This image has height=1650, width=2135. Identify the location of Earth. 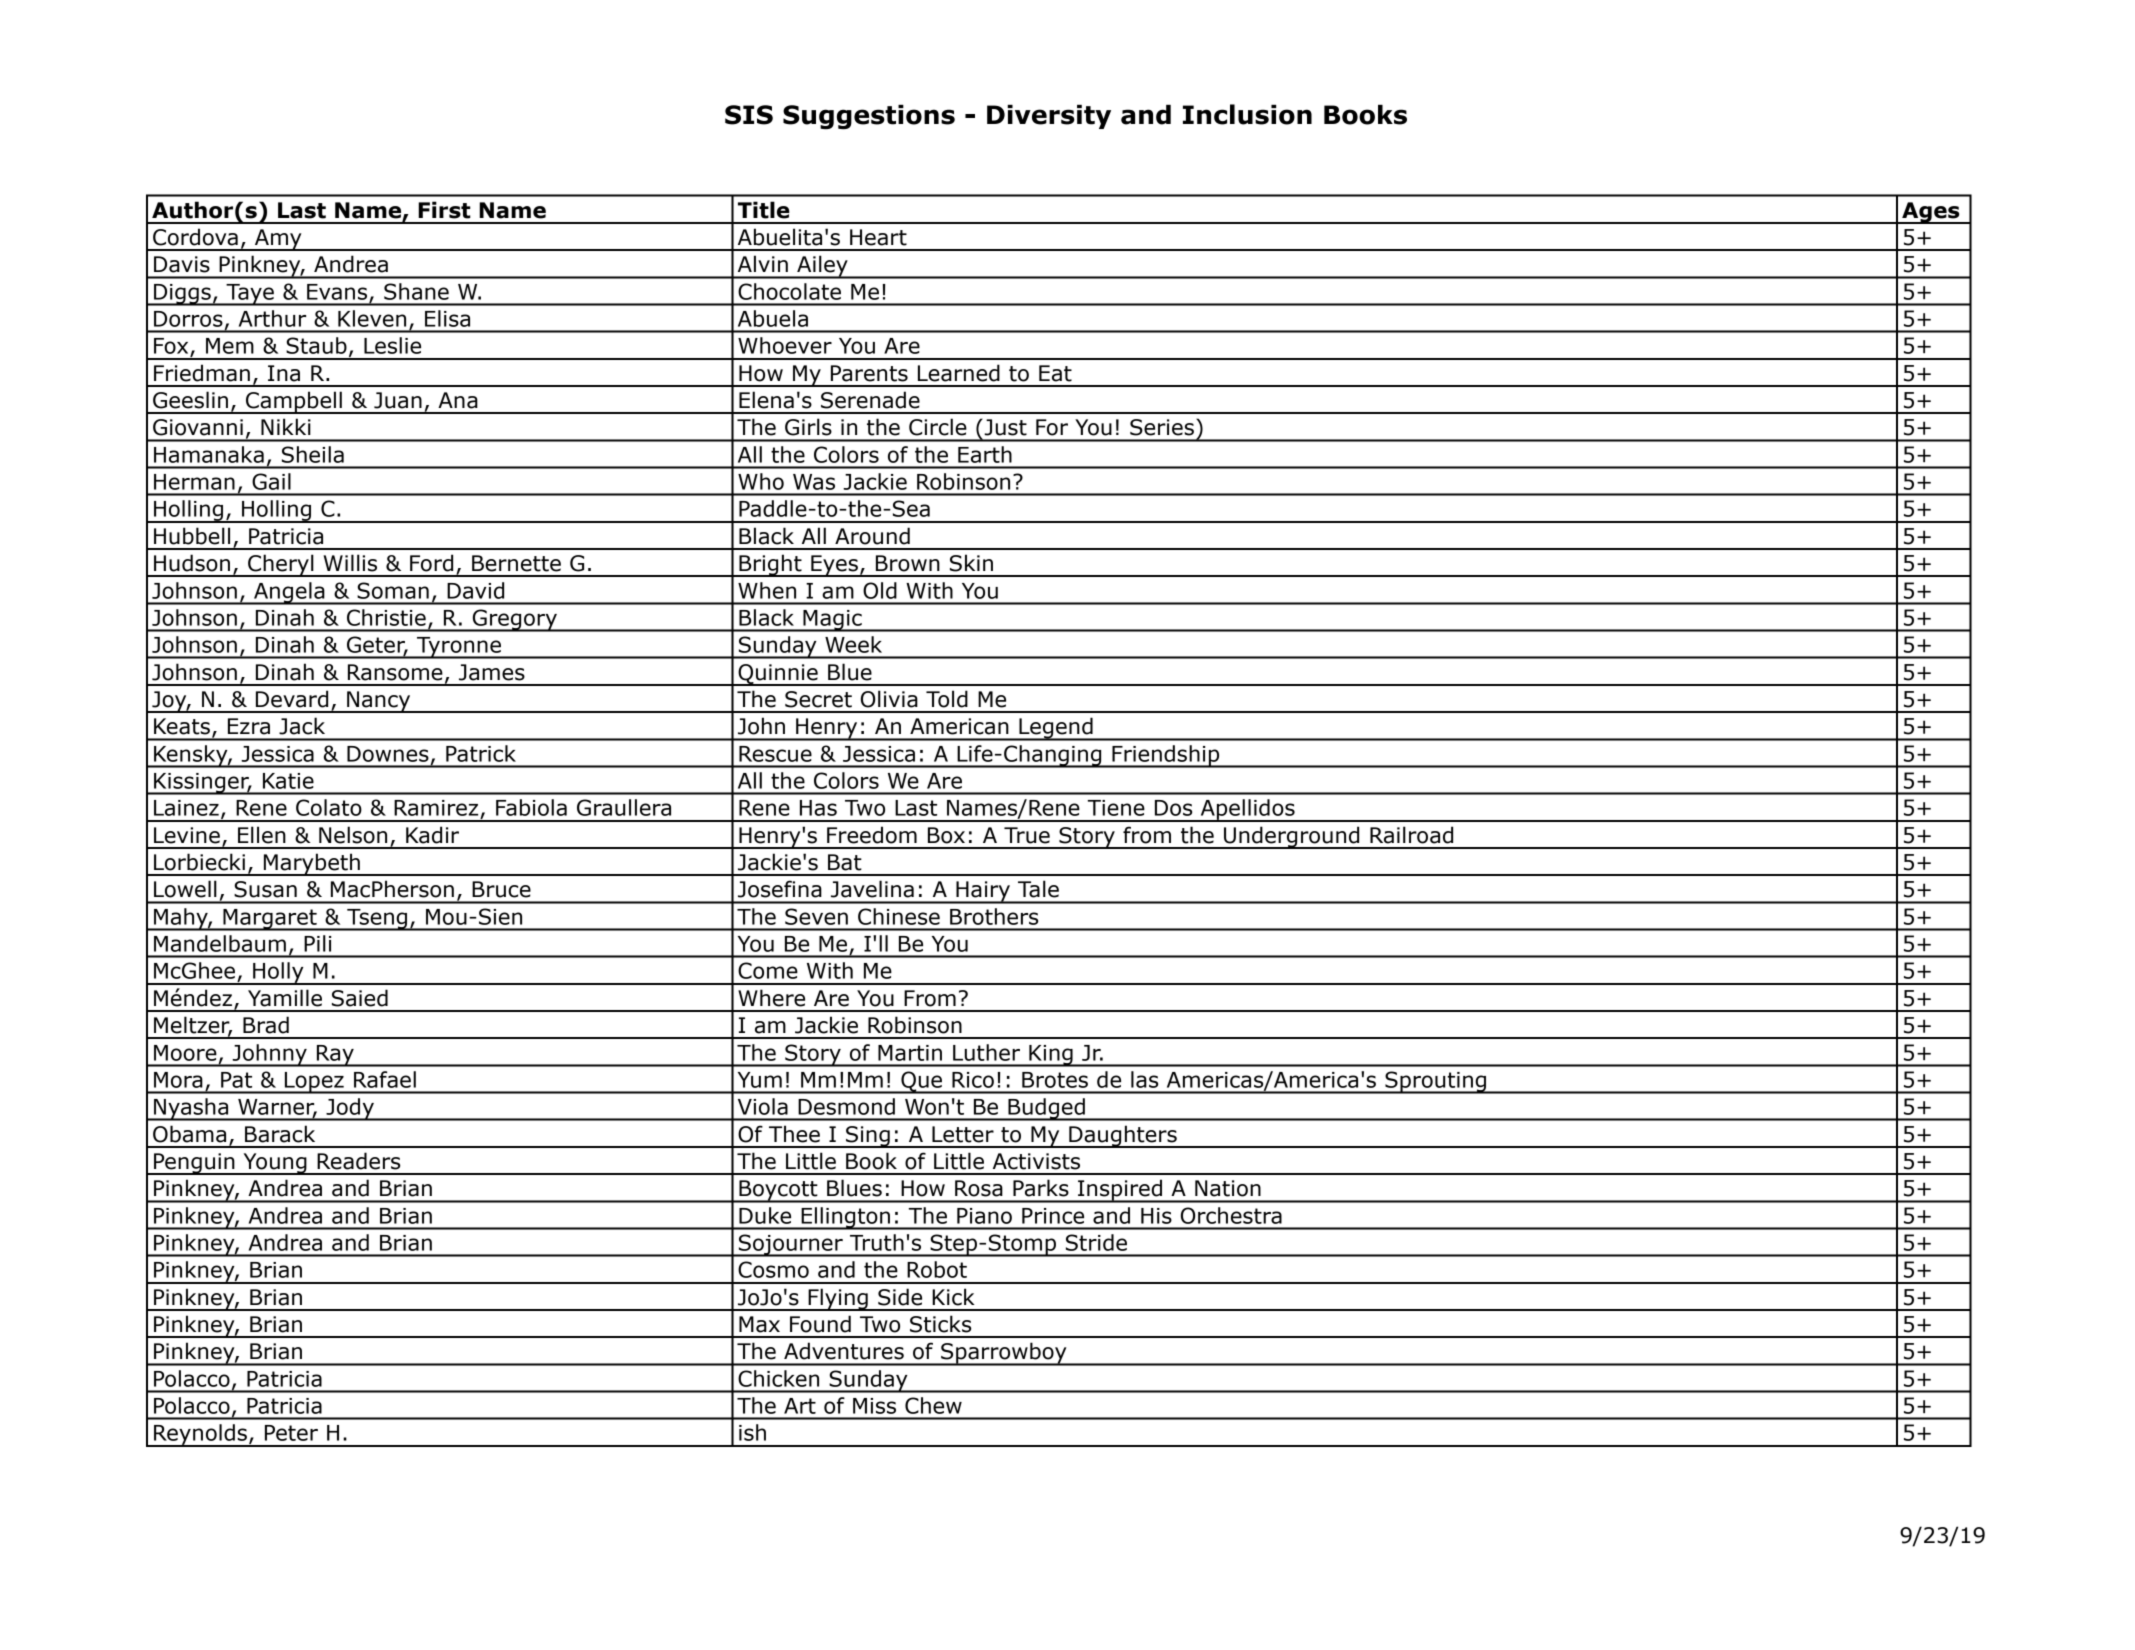
(985, 454).
